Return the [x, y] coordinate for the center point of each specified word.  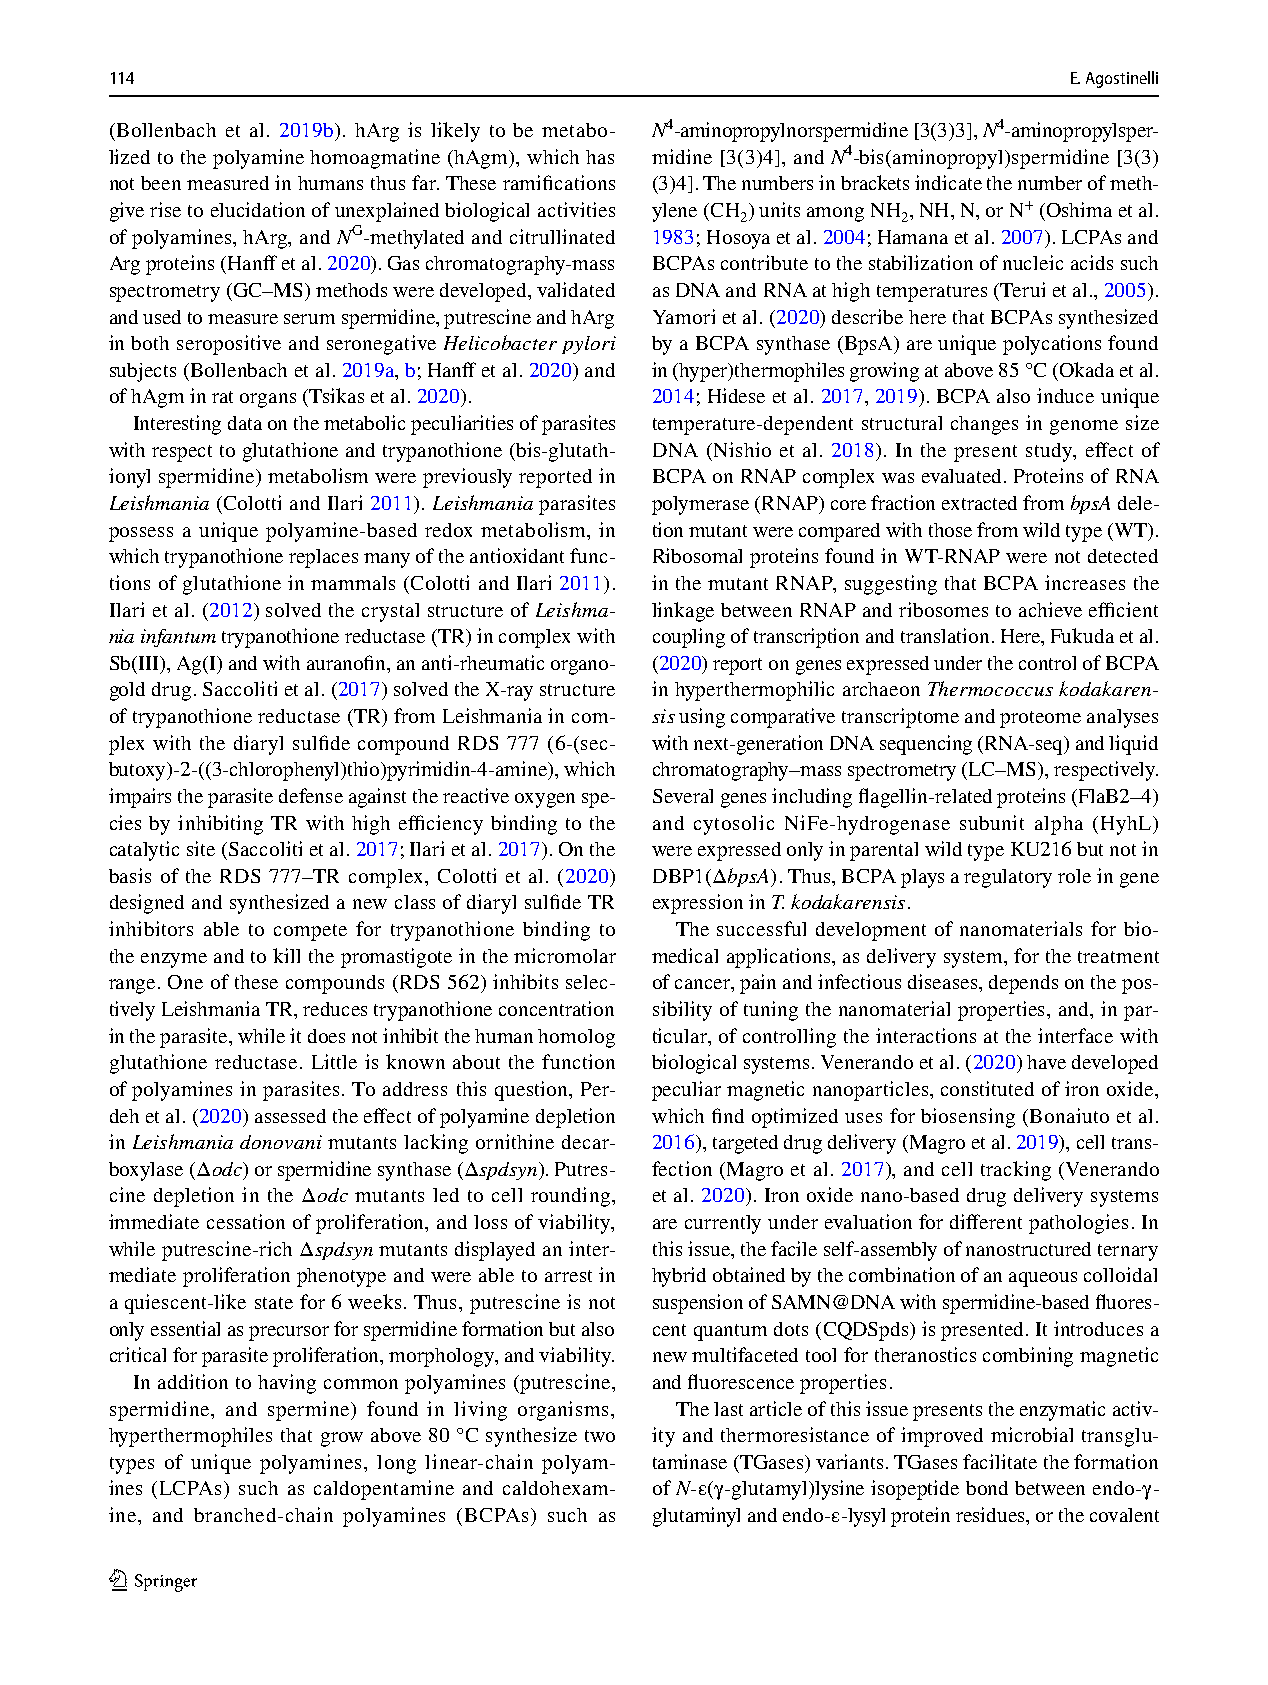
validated [576, 289]
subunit [992, 822]
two [600, 1436]
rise [165, 209]
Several [683, 796]
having [287, 1384]
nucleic [1033, 262]
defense [311, 795]
